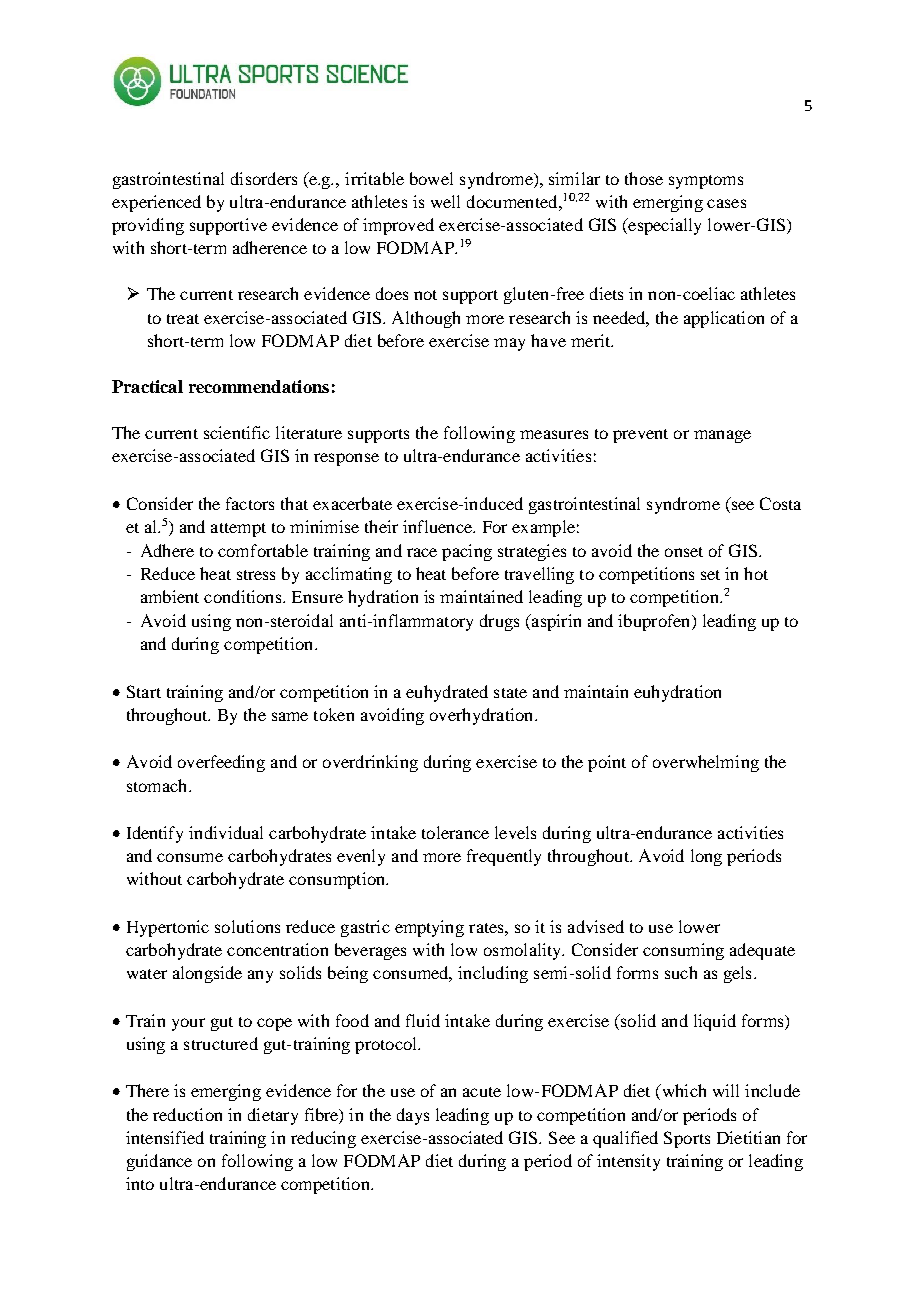 The height and width of the document is (1308, 924). What do you see at coordinates (238, 530) in the document?
I see `attempt` at bounding box center [238, 530].
